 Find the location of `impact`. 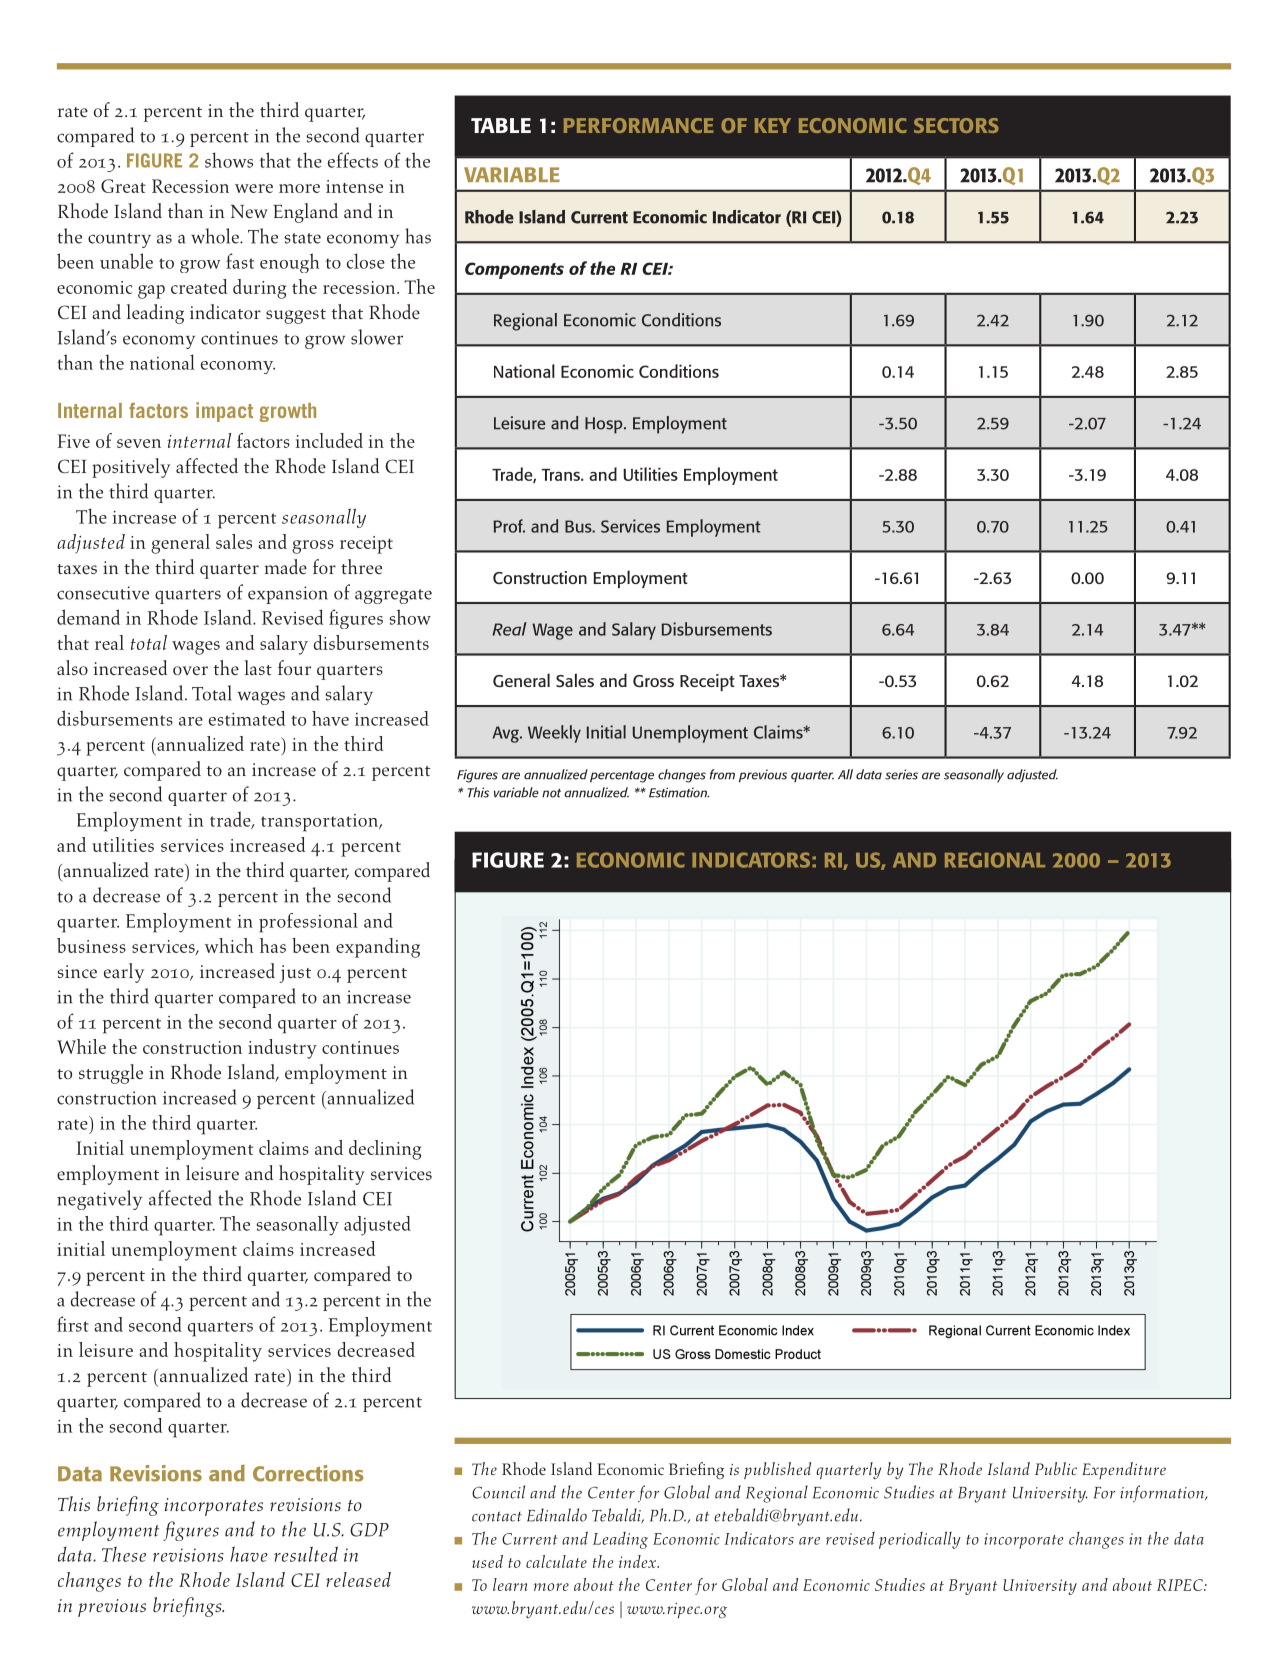

impact is located at coordinates (224, 412).
